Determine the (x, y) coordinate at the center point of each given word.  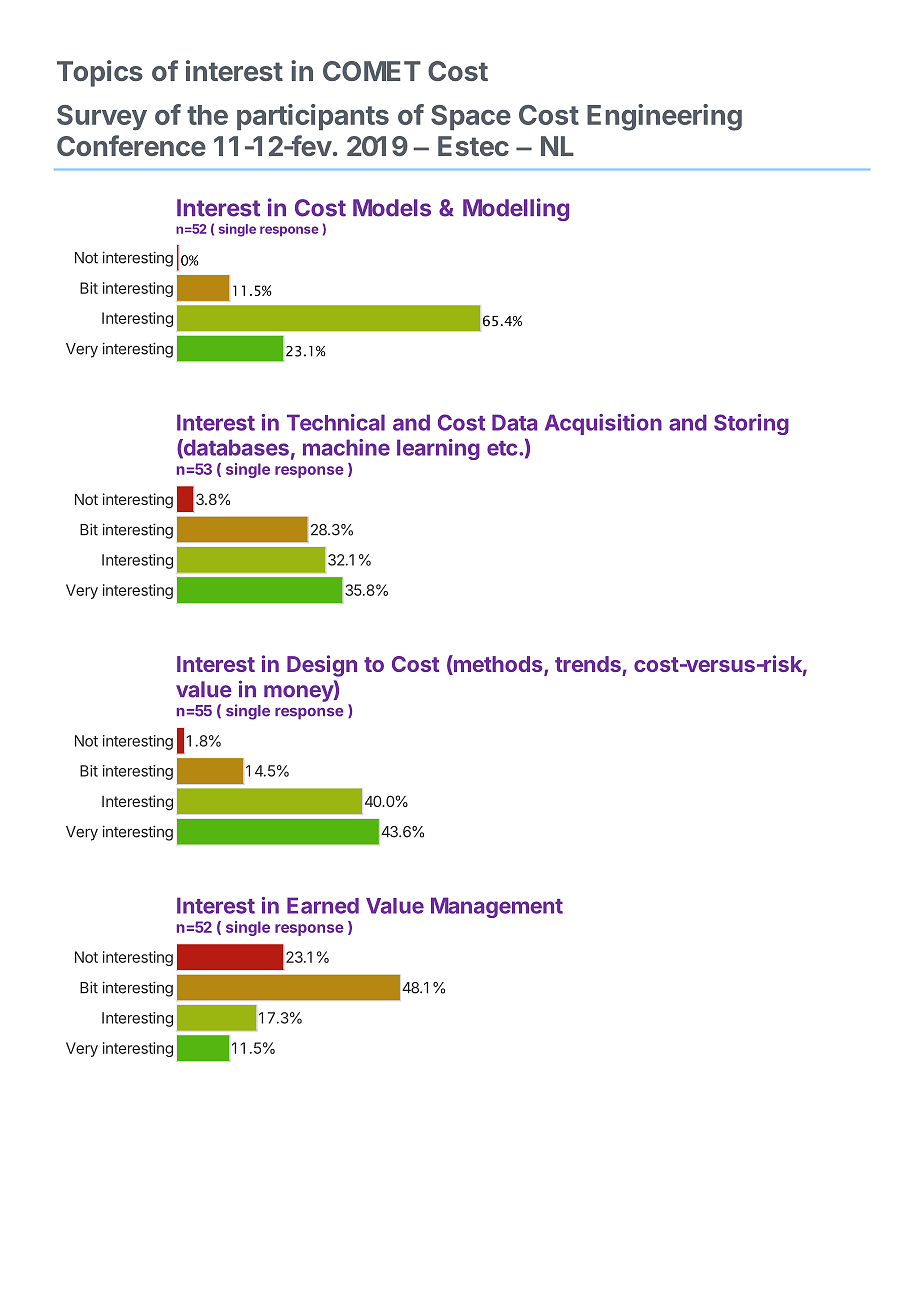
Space (471, 117)
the (207, 115)
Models (392, 208)
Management (497, 907)
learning (438, 449)
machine (346, 447)
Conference (131, 145)
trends (588, 664)
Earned (323, 905)
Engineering (664, 117)
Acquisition (603, 424)
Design (322, 666)
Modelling (516, 209)
